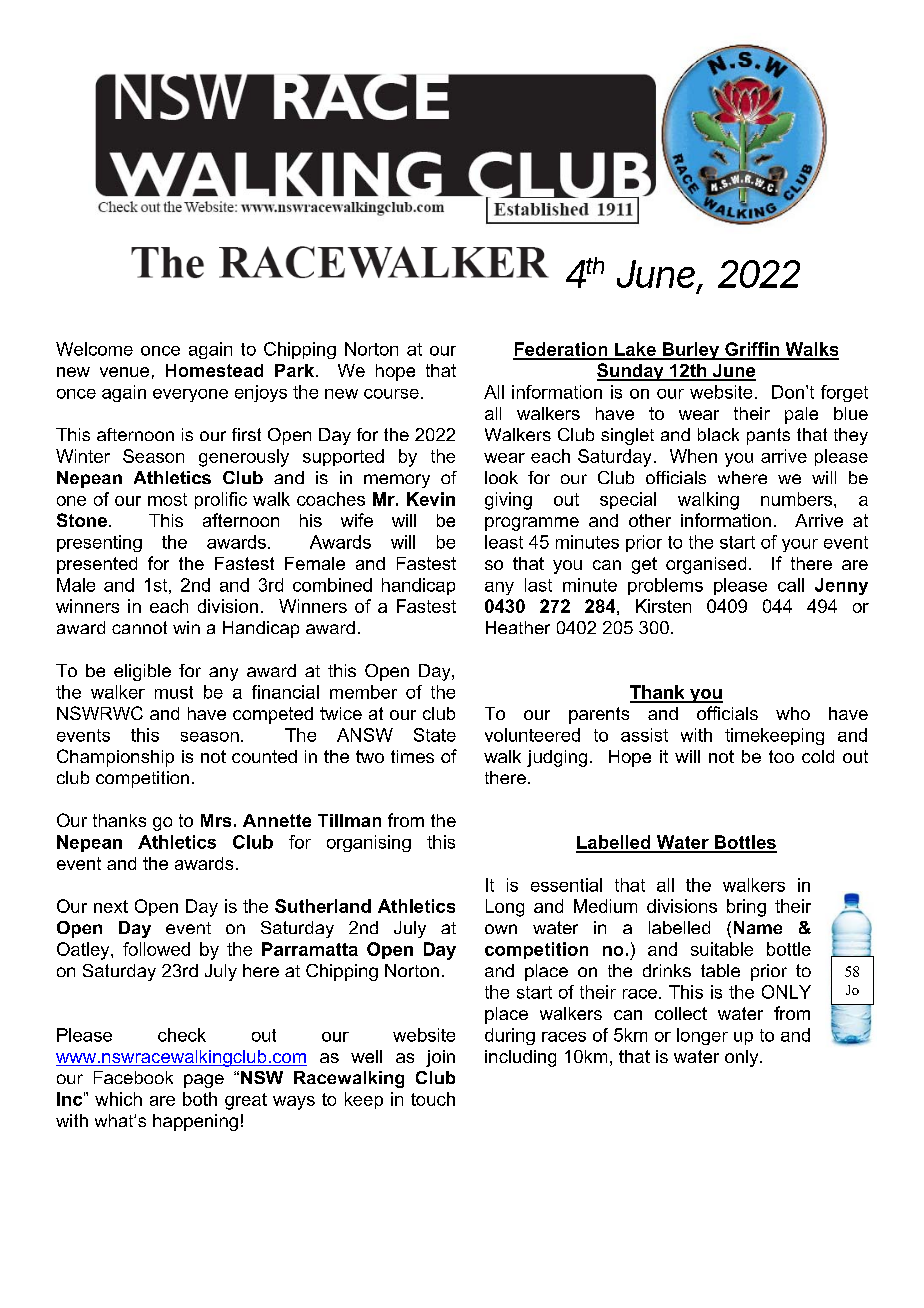 The image size is (924, 1308). I want to click on least, so click(504, 542).
